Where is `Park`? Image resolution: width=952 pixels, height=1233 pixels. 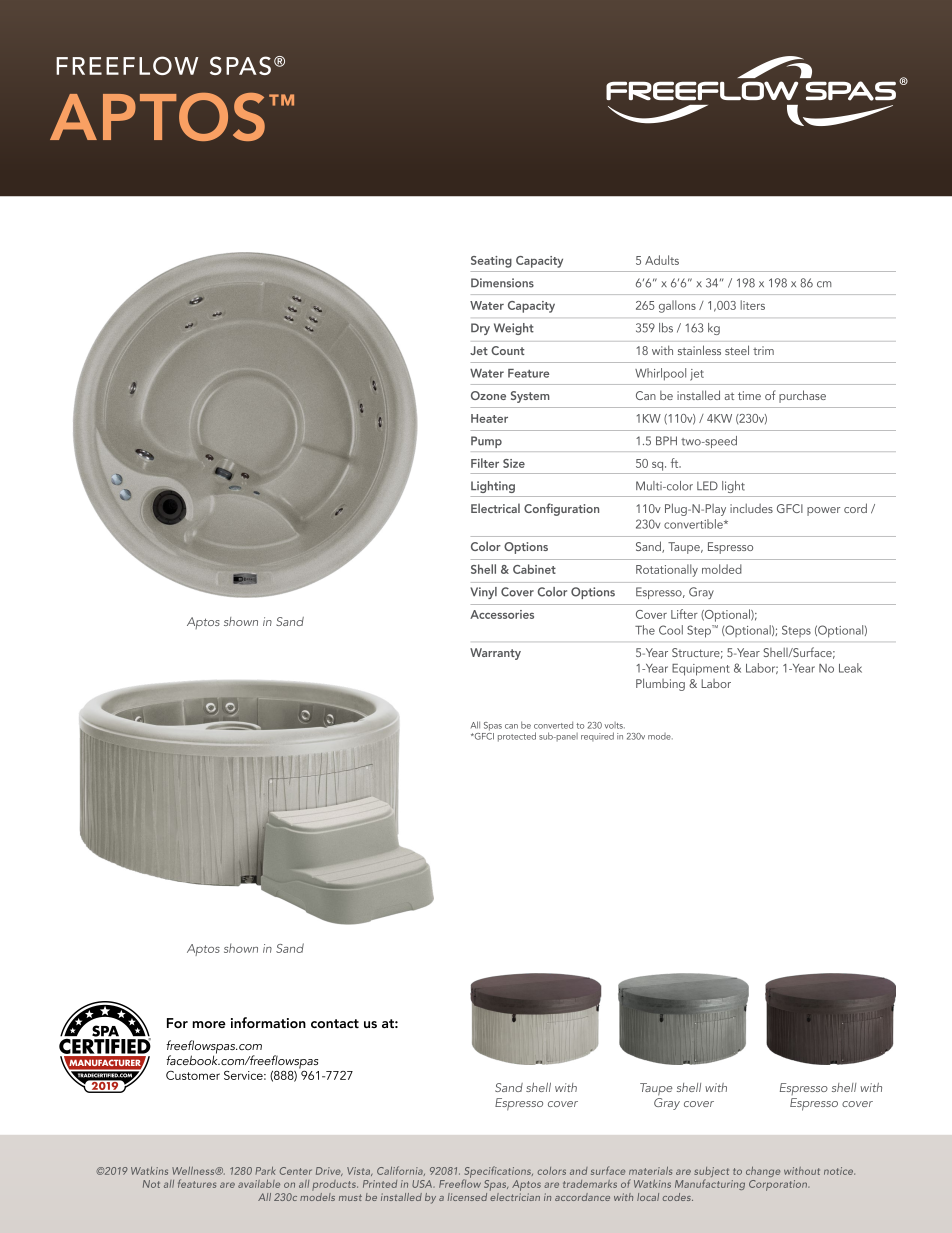
Park is located at coordinates (265, 1171).
